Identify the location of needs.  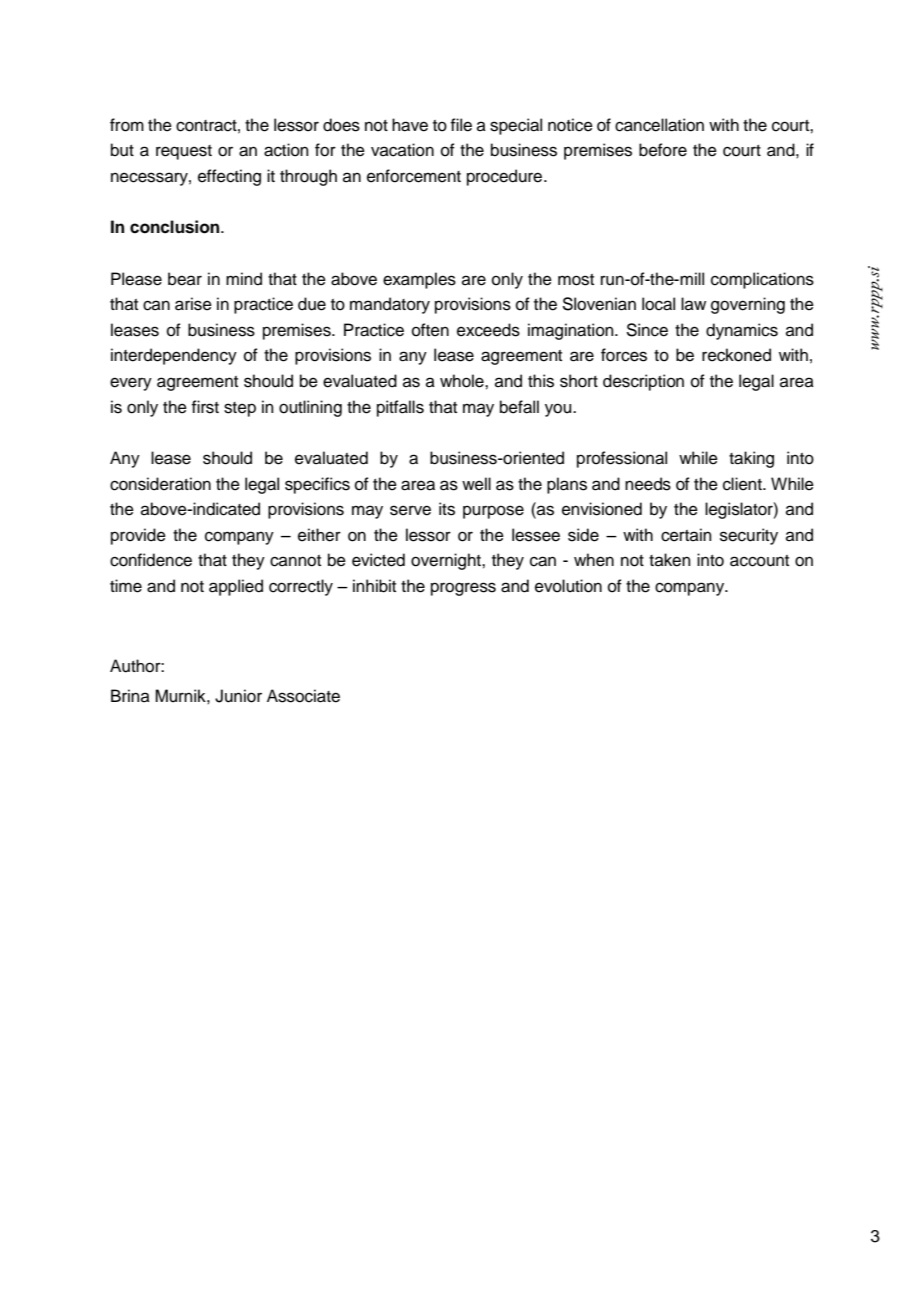
(648, 484).
